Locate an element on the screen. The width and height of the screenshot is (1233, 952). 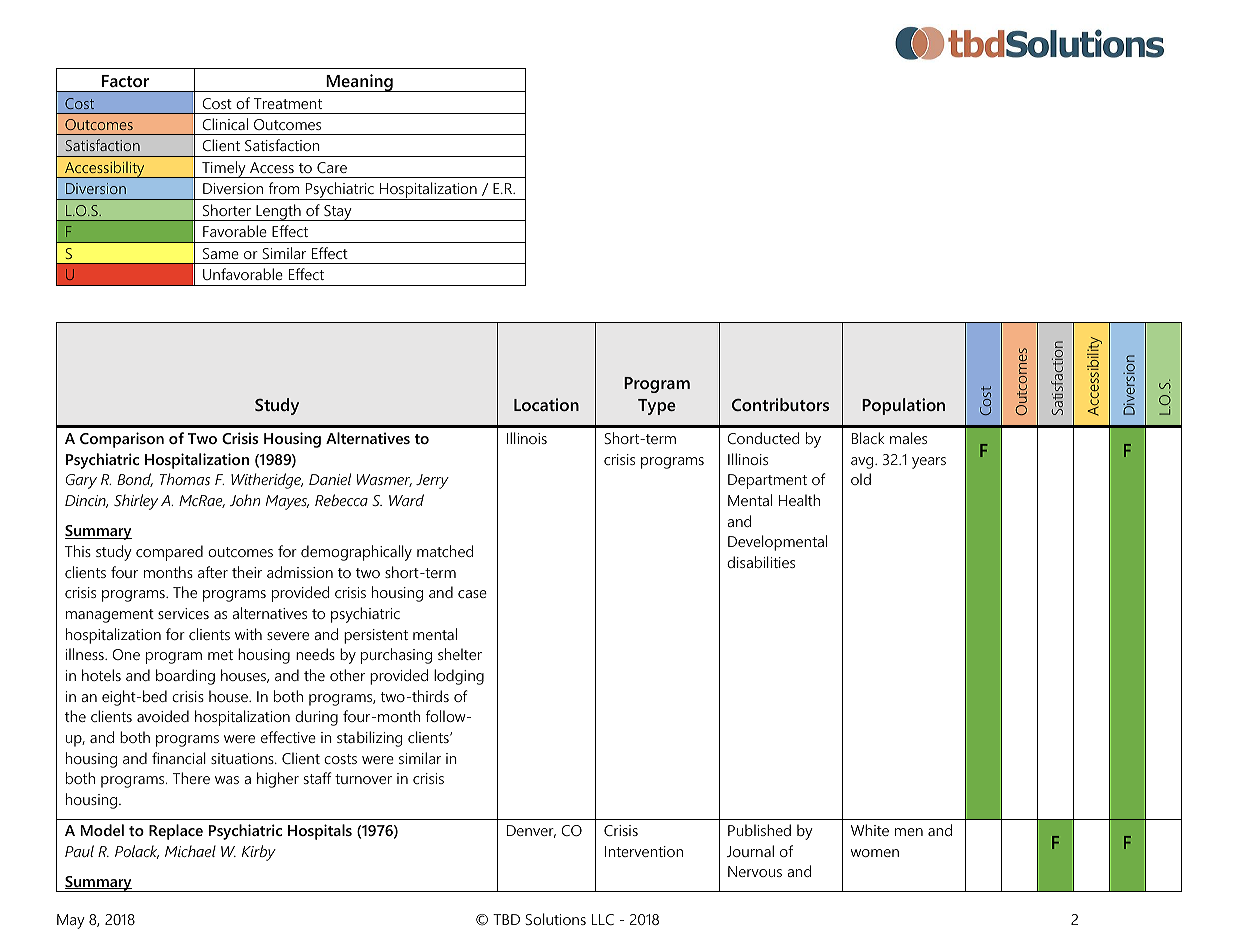
Care is located at coordinates (332, 167).
